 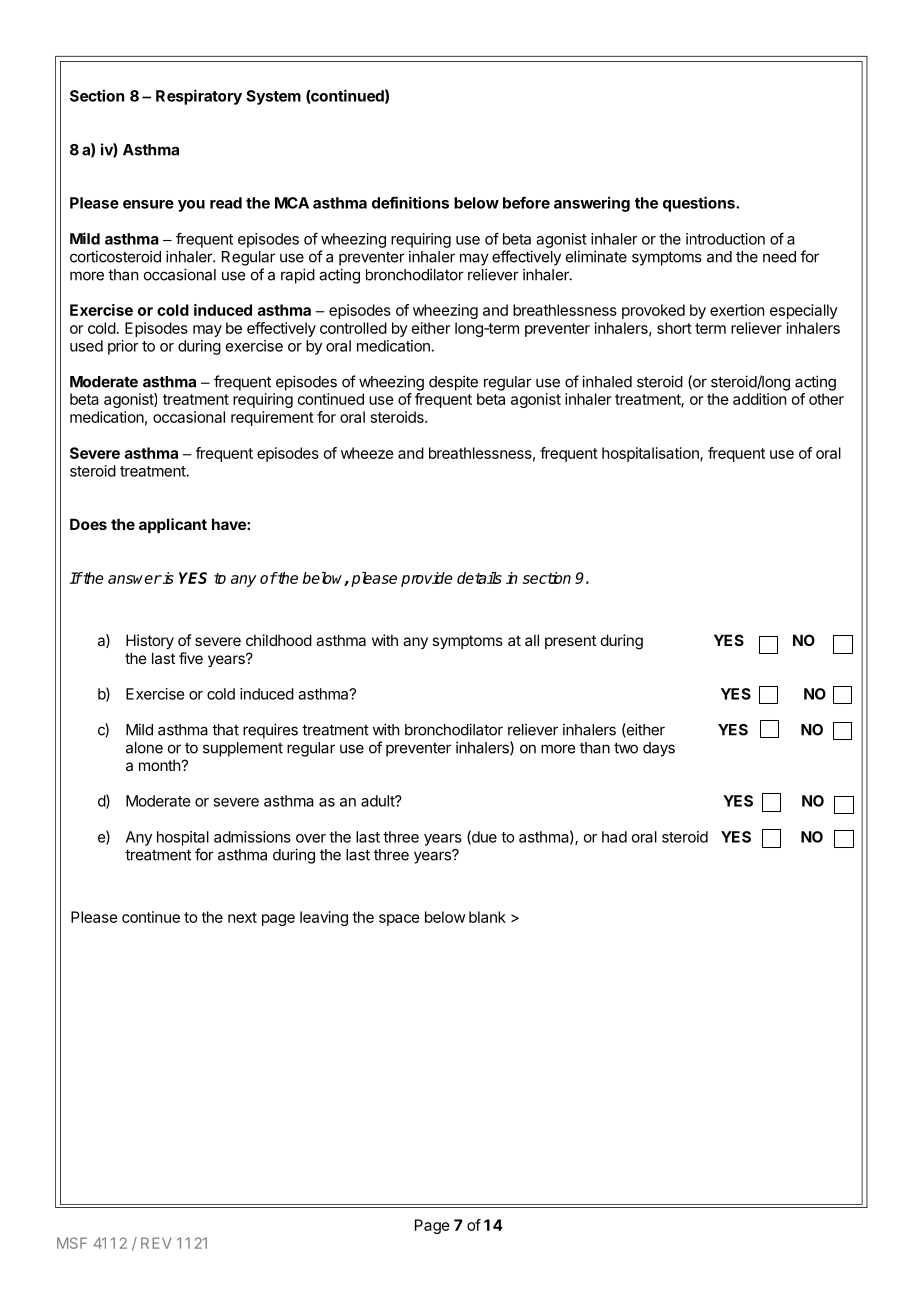 What do you see at coordinates (759, 399) in the screenshot?
I see `addition` at bounding box center [759, 399].
